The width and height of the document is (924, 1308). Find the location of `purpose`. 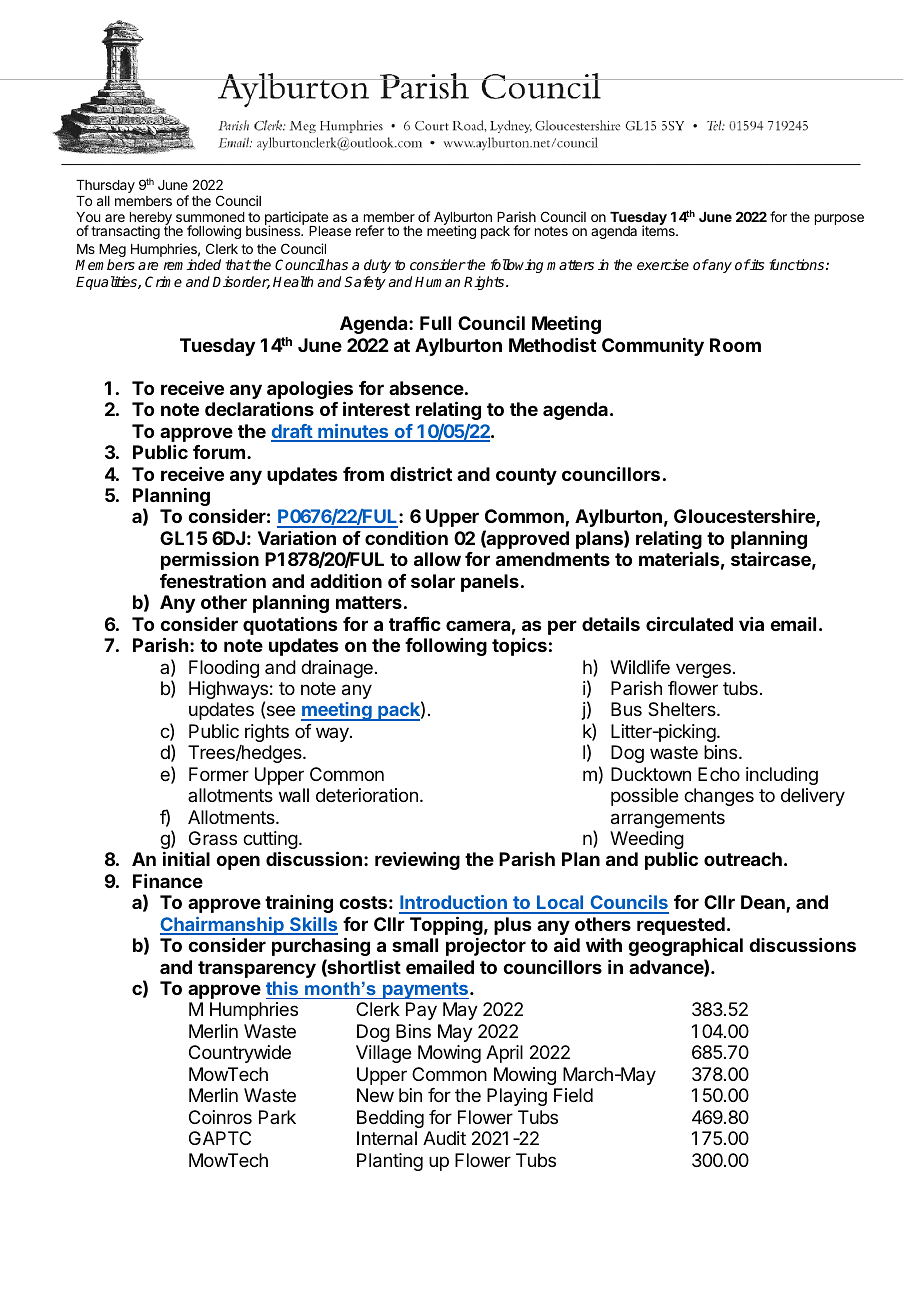

purpose is located at coordinates (839, 219).
